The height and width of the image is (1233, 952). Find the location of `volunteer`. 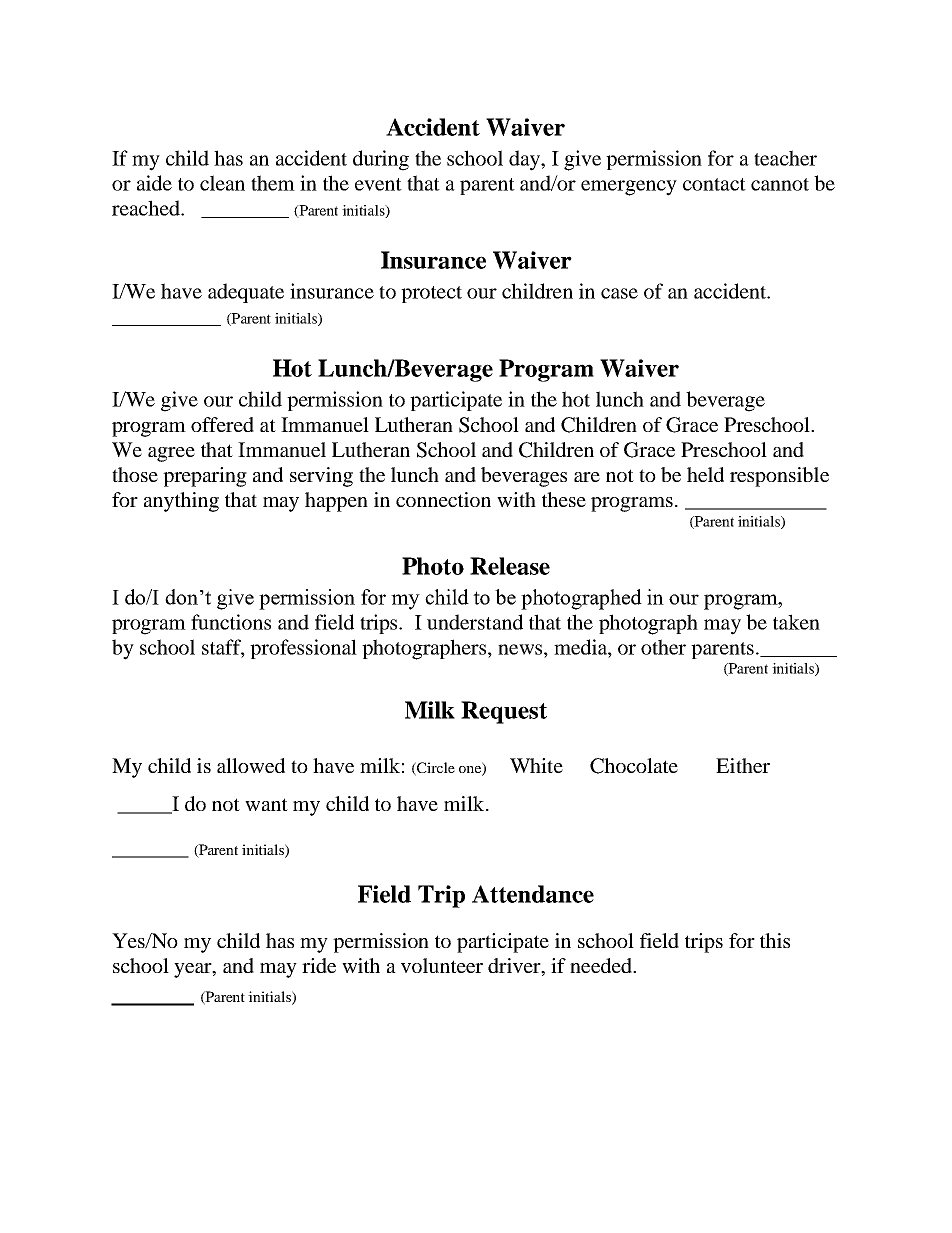

volunteer is located at coordinates (442, 965).
